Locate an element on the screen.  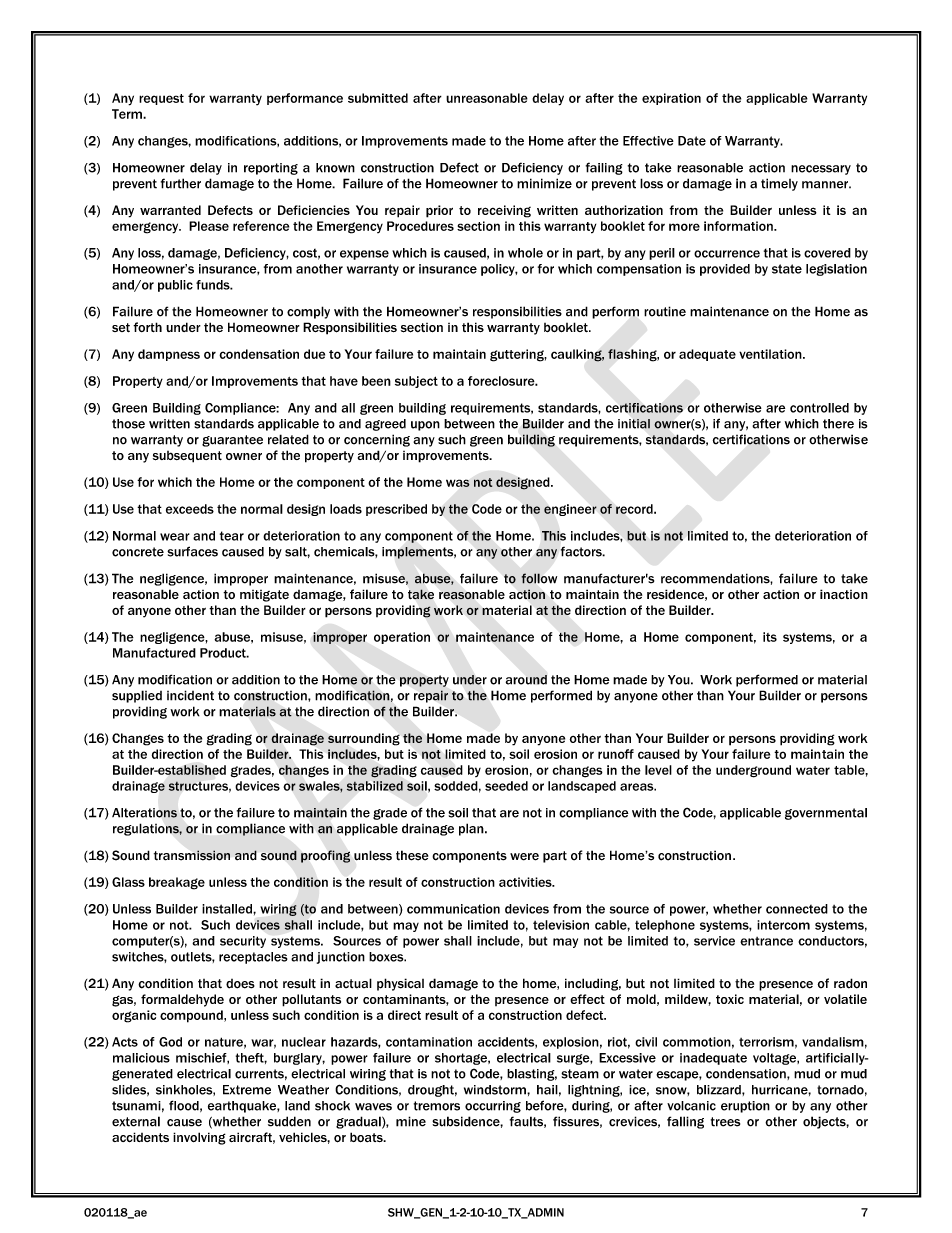
minimize is located at coordinates (544, 183).
